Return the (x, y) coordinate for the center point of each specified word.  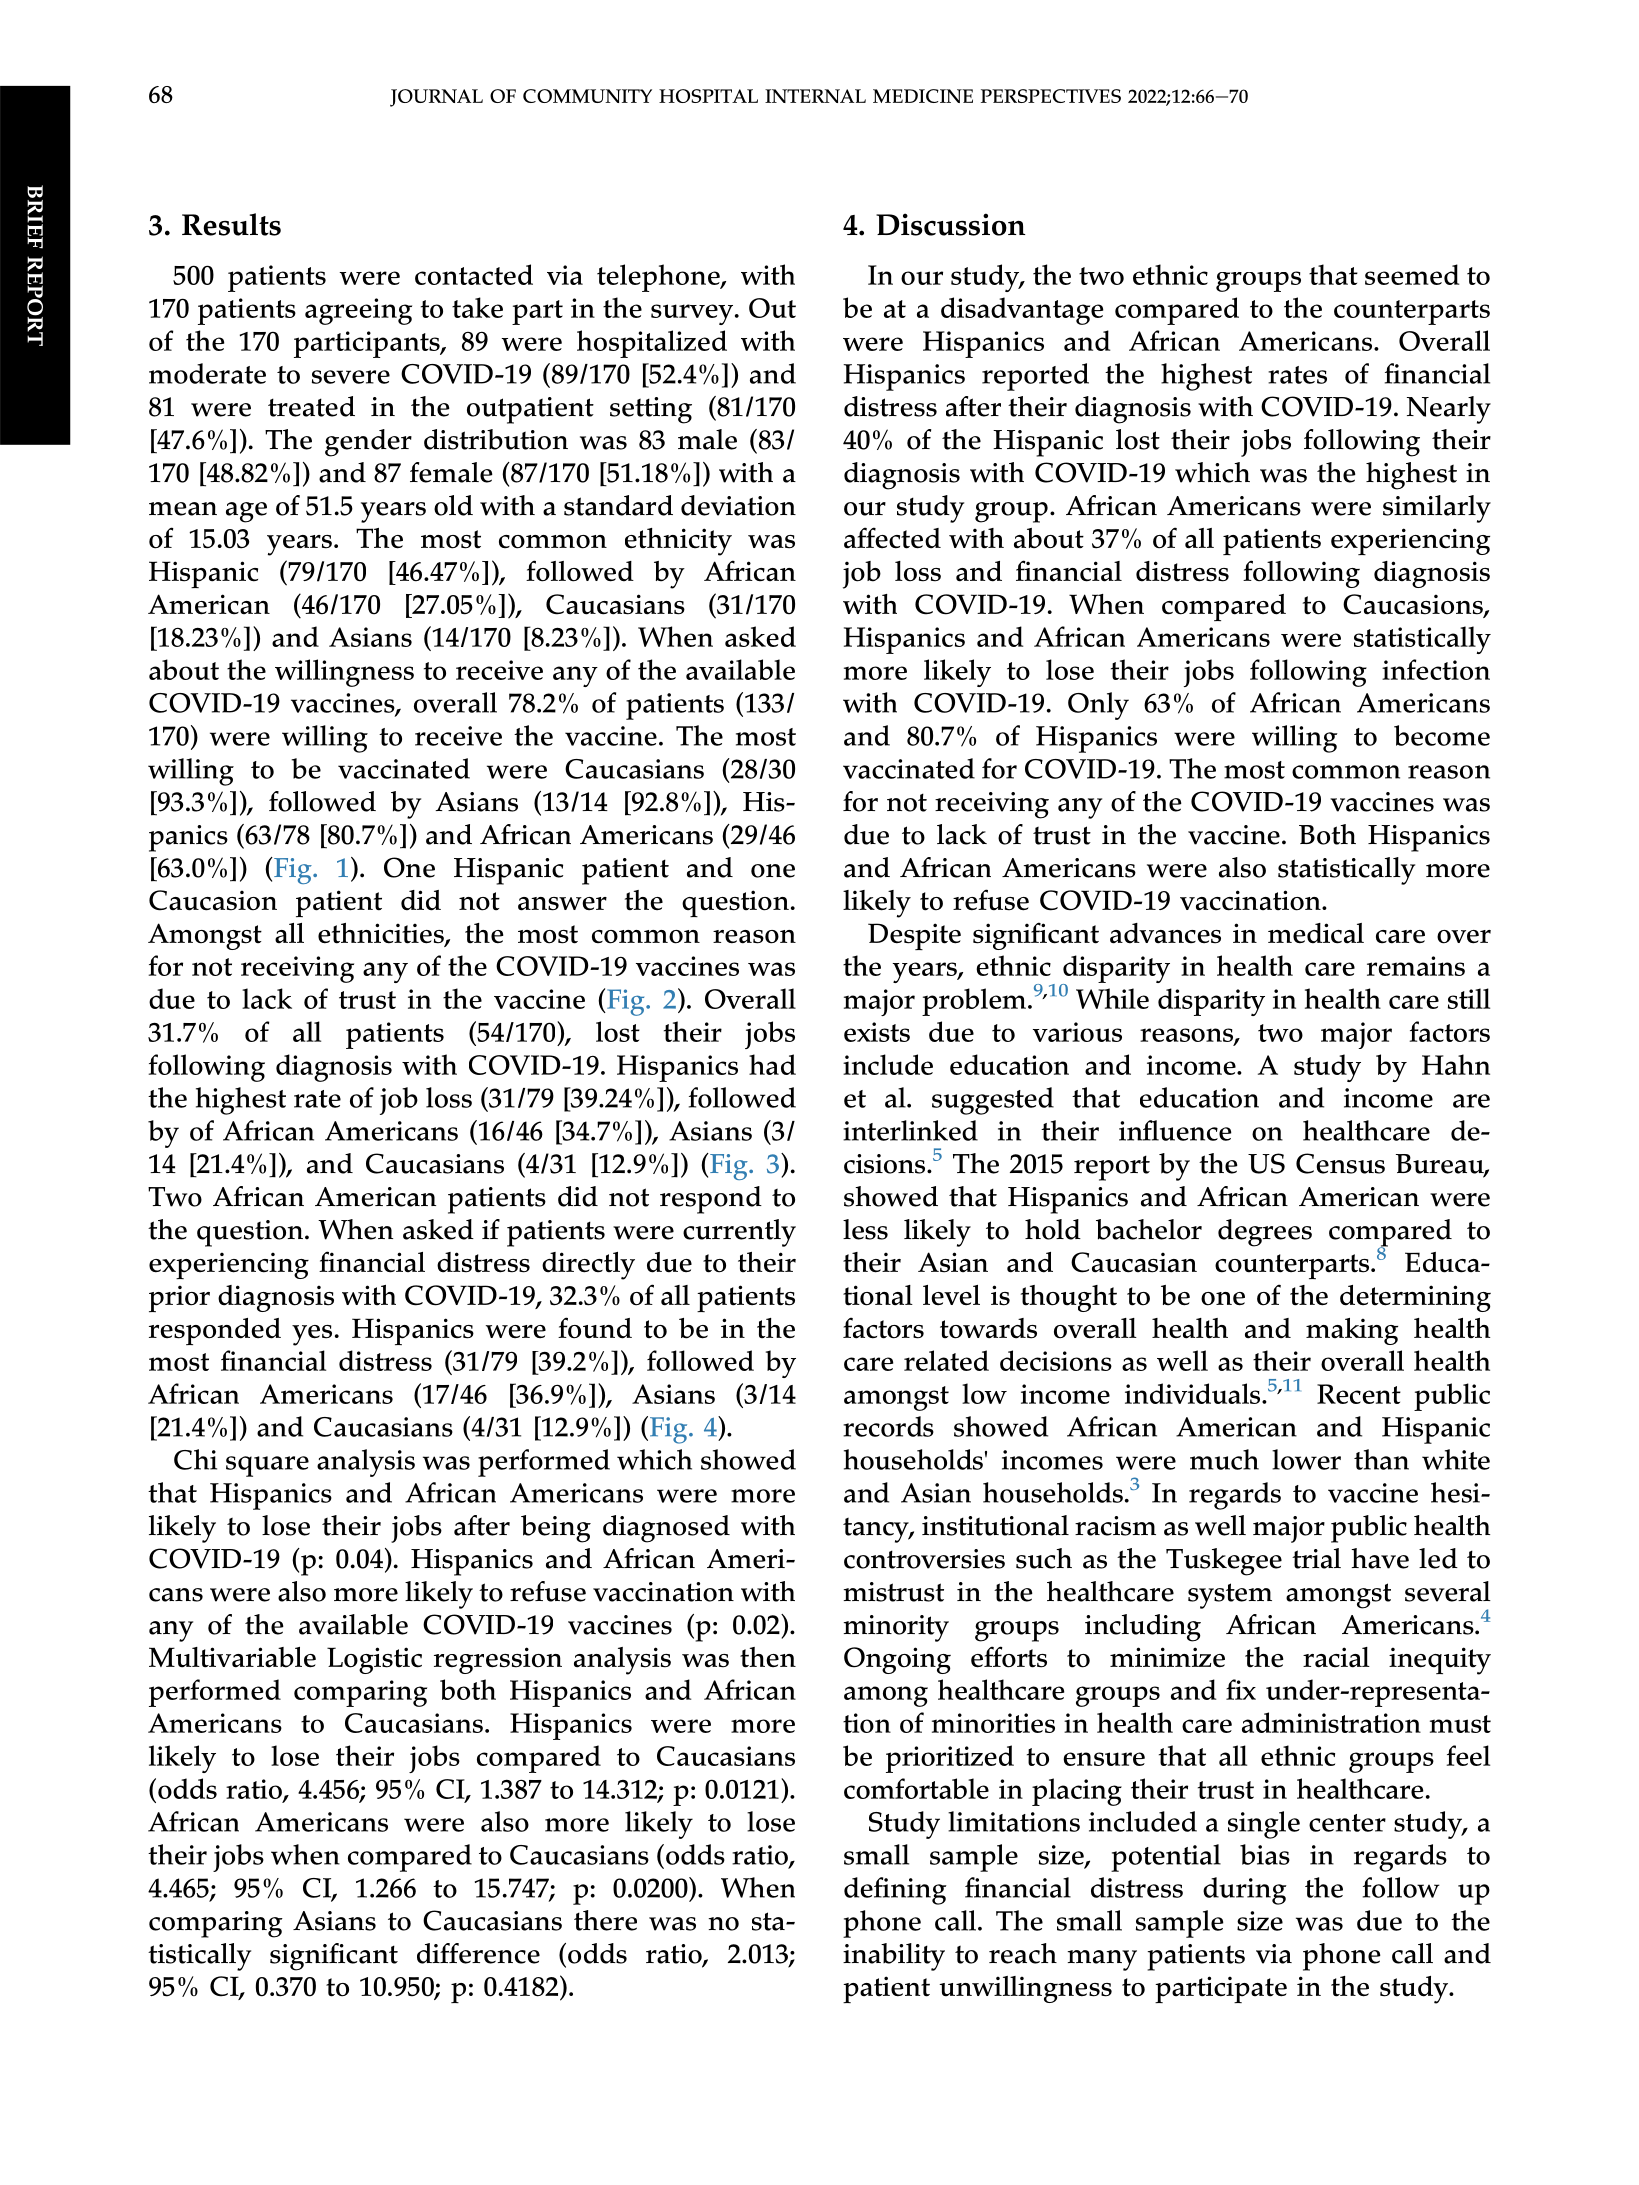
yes (312, 1335)
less (865, 1229)
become (1442, 735)
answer (562, 904)
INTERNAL (815, 96)
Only (1098, 706)
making (1352, 1331)
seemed (1412, 274)
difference (478, 1953)
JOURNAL (436, 98)
